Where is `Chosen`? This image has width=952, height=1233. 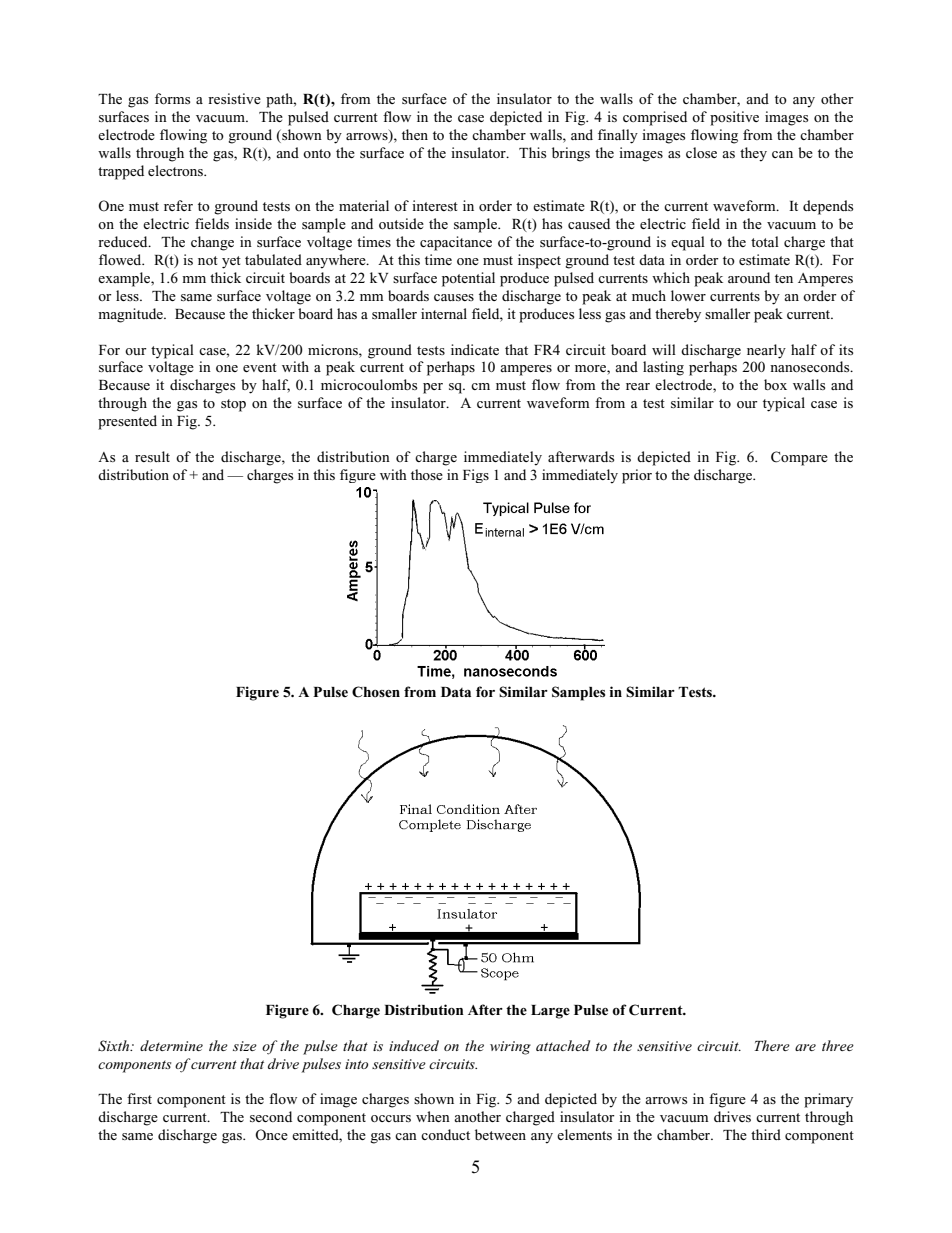
Chosen is located at coordinates (376, 692).
